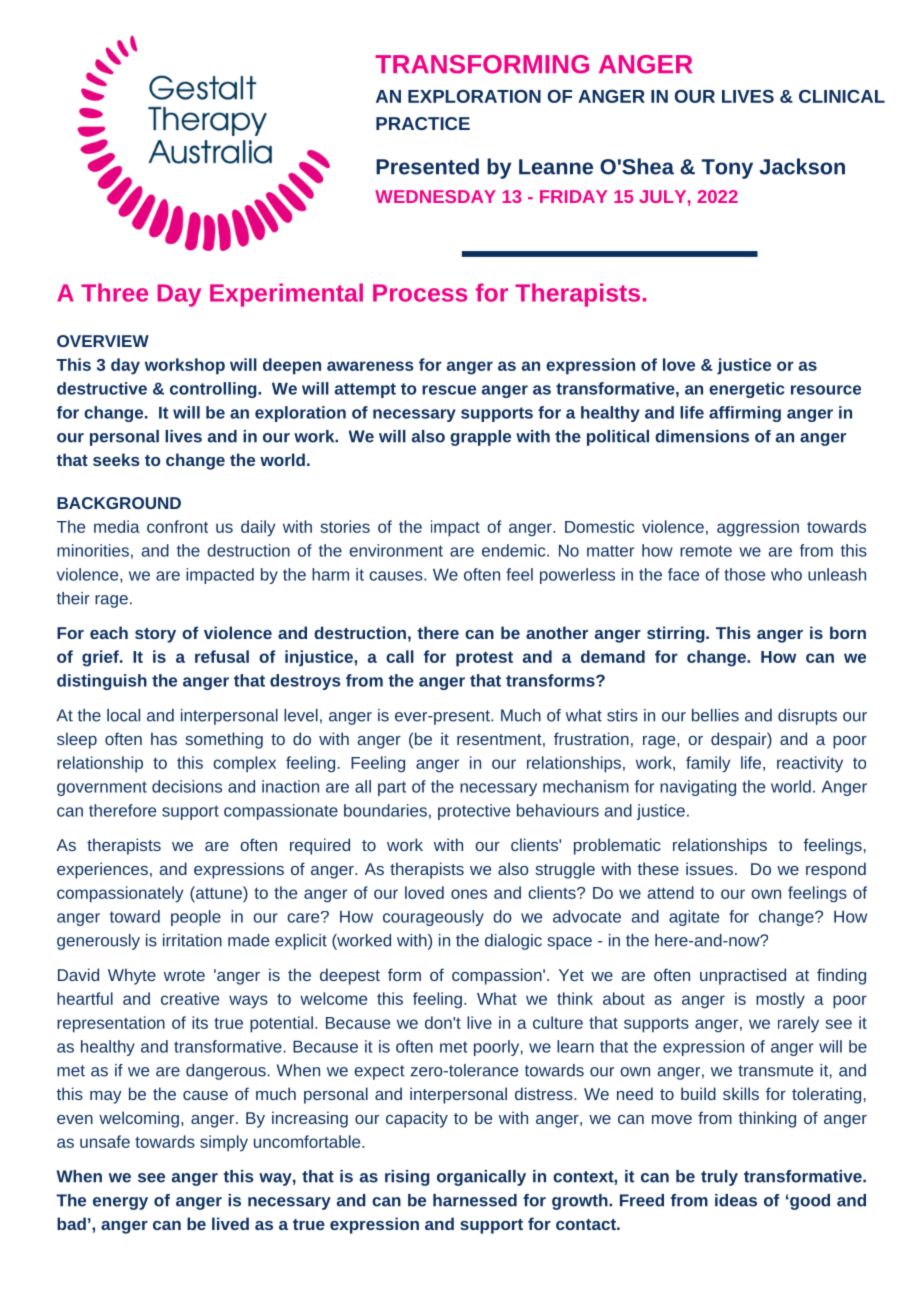 This screenshot has height=1309, width=924. I want to click on rescue, so click(449, 390).
